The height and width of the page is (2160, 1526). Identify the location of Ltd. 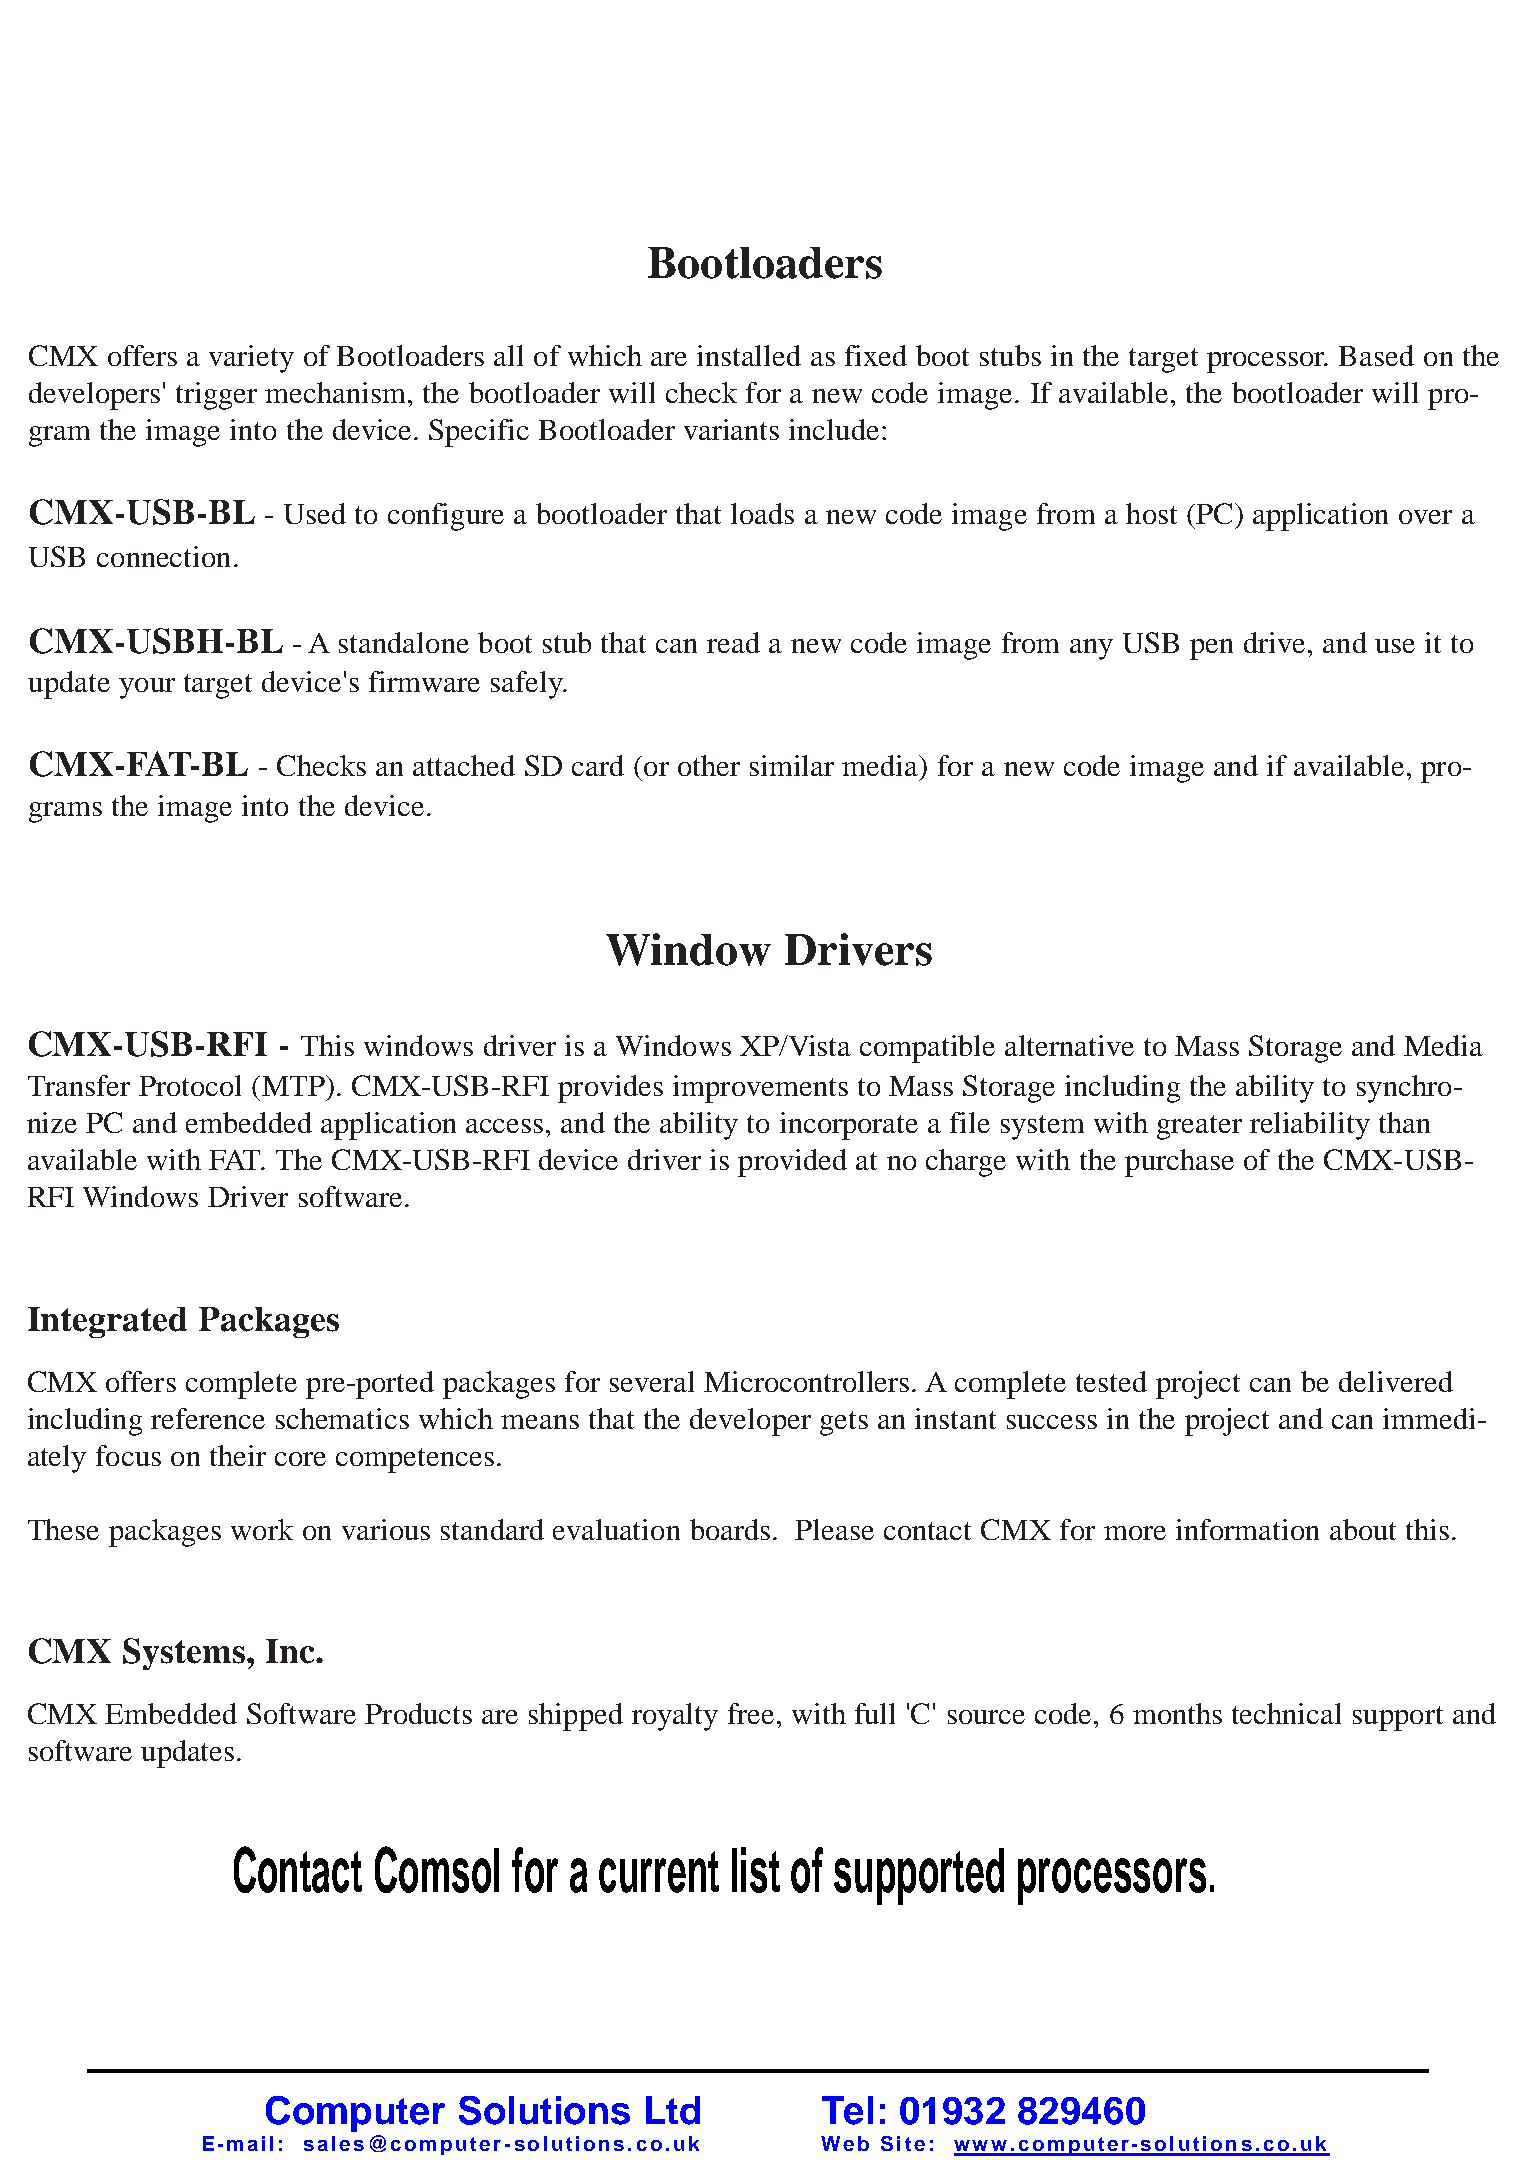
(673, 2110).
